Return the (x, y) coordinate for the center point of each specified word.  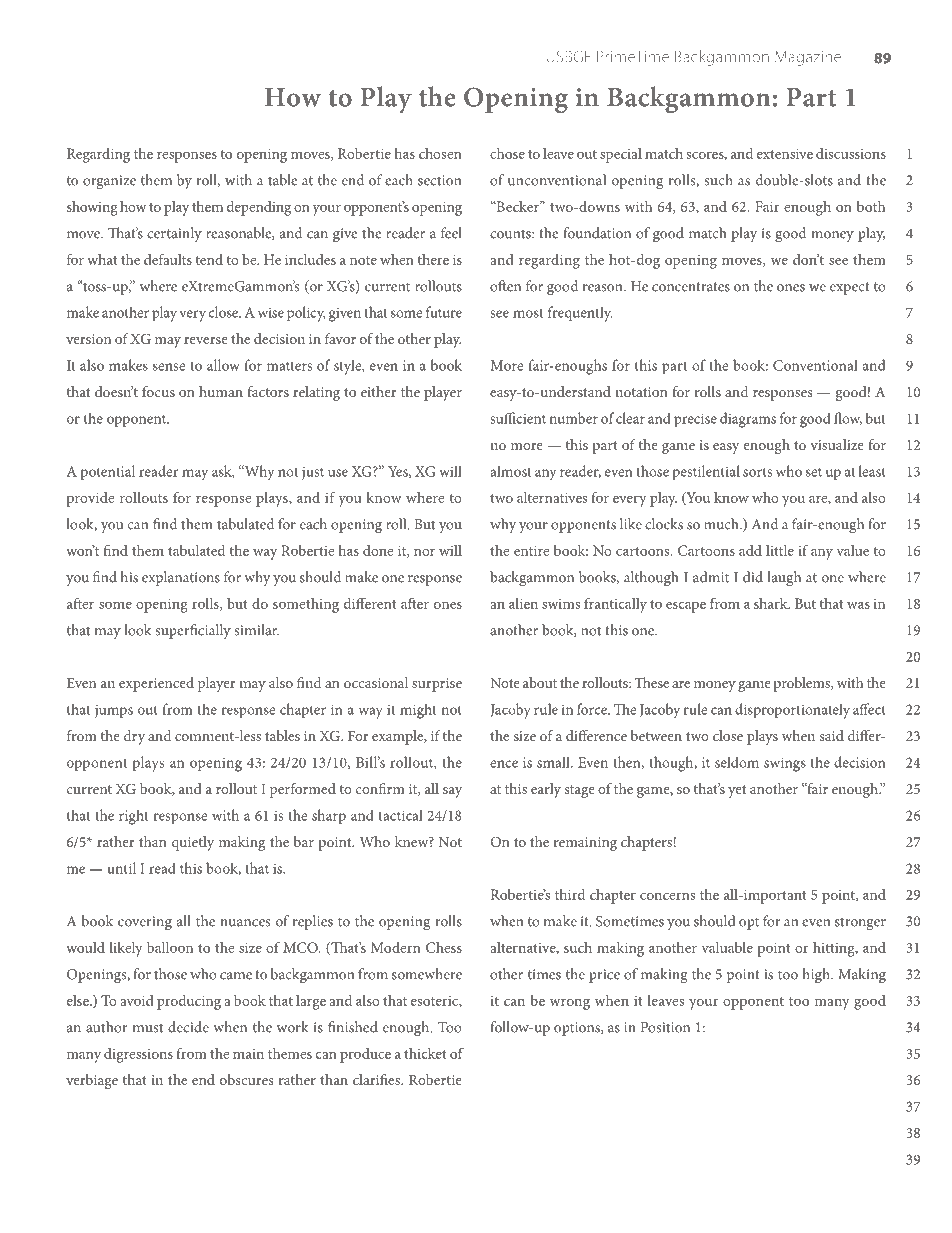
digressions (138, 1055)
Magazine (808, 58)
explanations (181, 578)
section (439, 180)
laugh (784, 578)
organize (109, 182)
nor (424, 552)
